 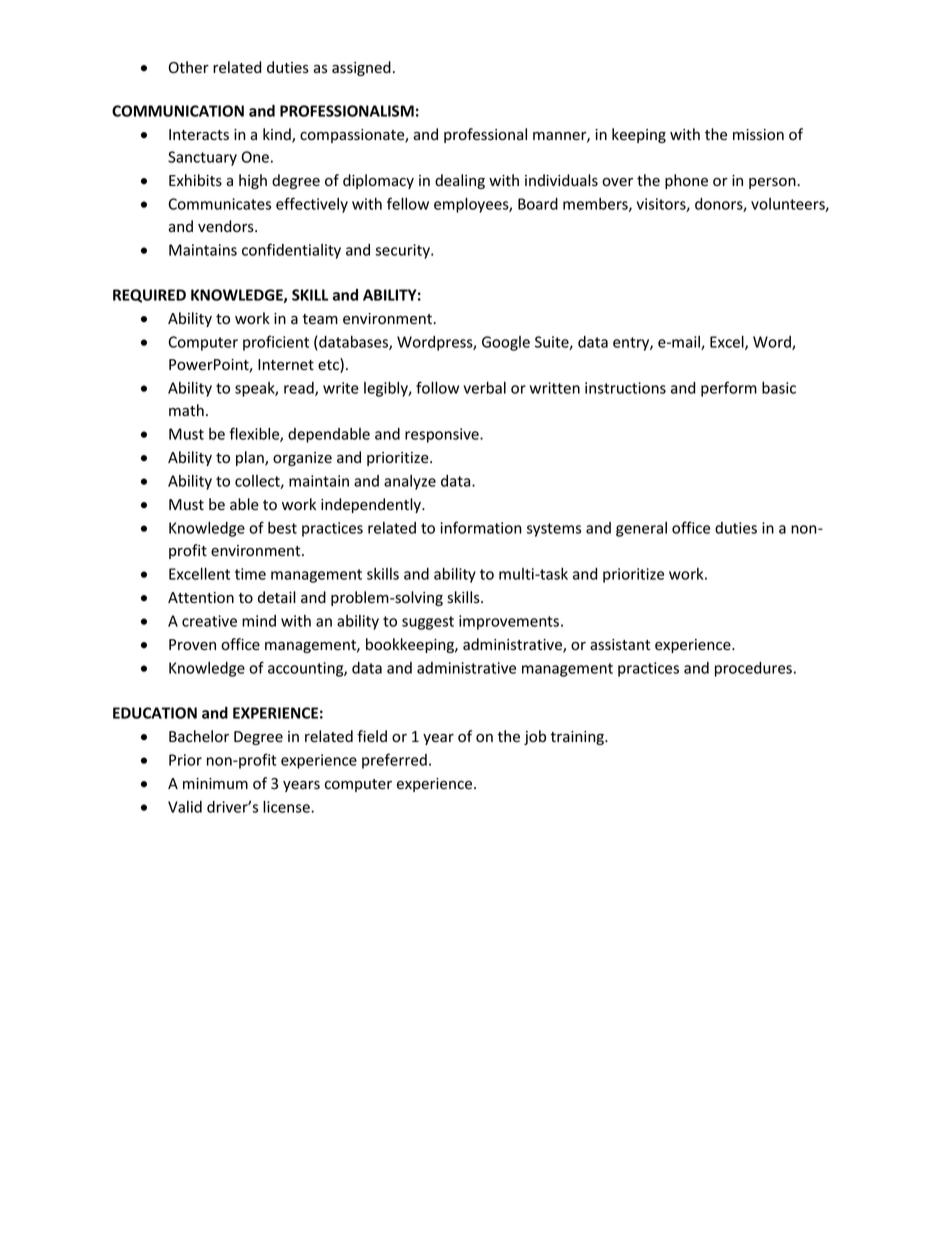 I want to click on preferred, so click(x=394, y=761).
